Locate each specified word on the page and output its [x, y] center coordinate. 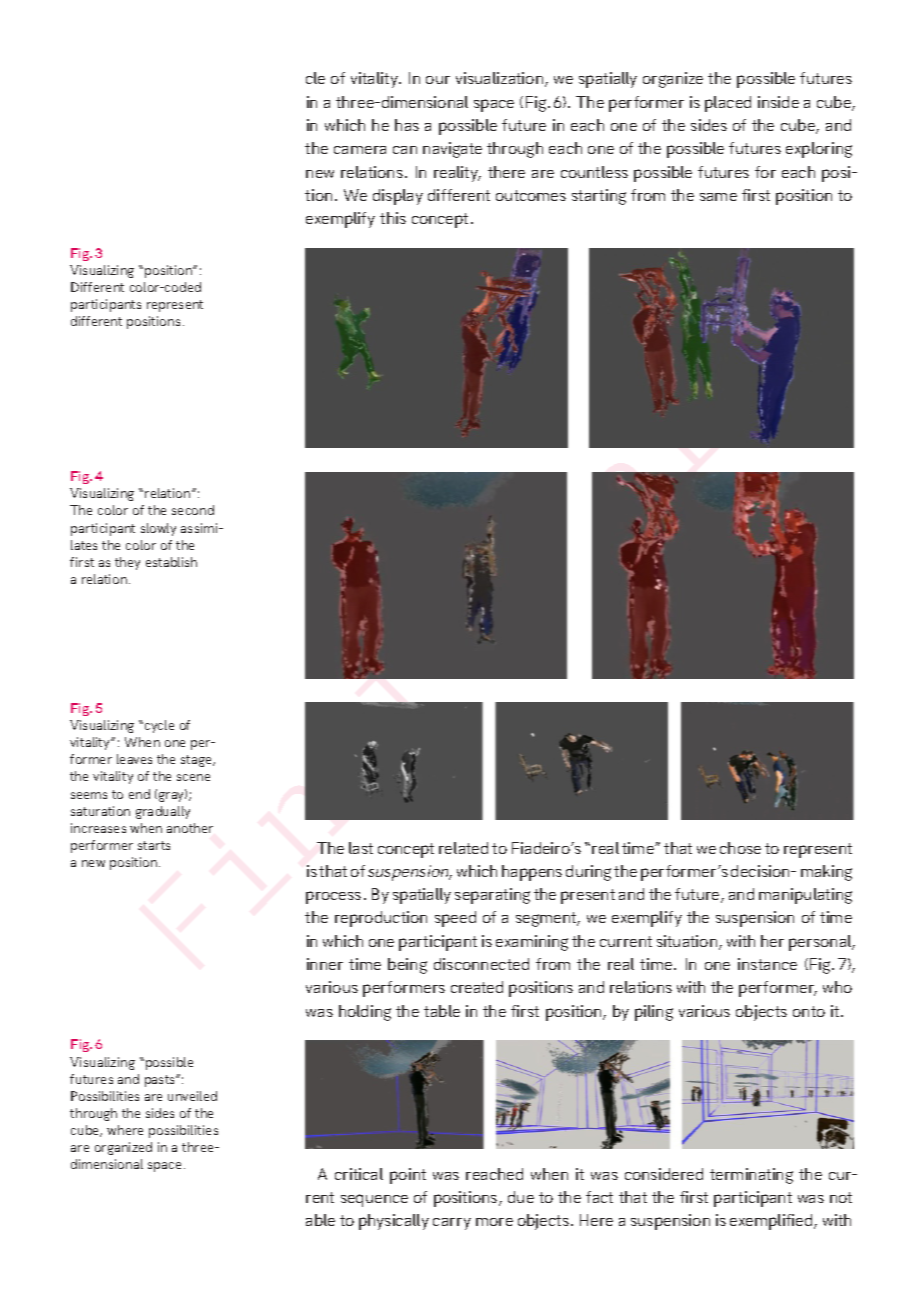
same [718, 197]
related [463, 848]
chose [740, 848]
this [393, 218]
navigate [452, 150]
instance [767, 964]
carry [452, 1224]
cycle [159, 726]
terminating [751, 1176]
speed [455, 919]
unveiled [192, 1096]
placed [728, 104]
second [193, 510]
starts [154, 845]
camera [360, 150]
